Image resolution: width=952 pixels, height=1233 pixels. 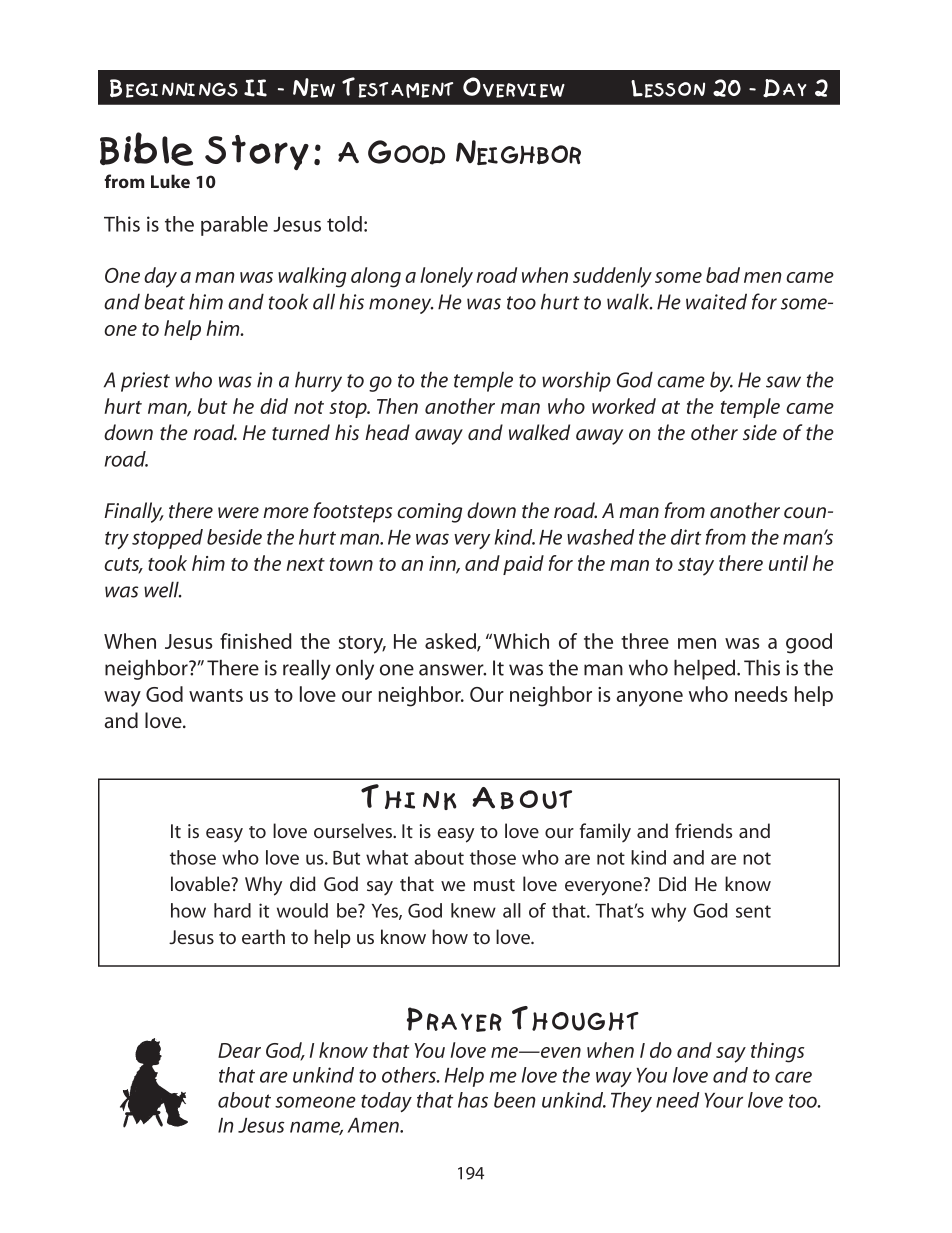 What do you see at coordinates (473, 1100) in the page?
I see `has` at bounding box center [473, 1100].
